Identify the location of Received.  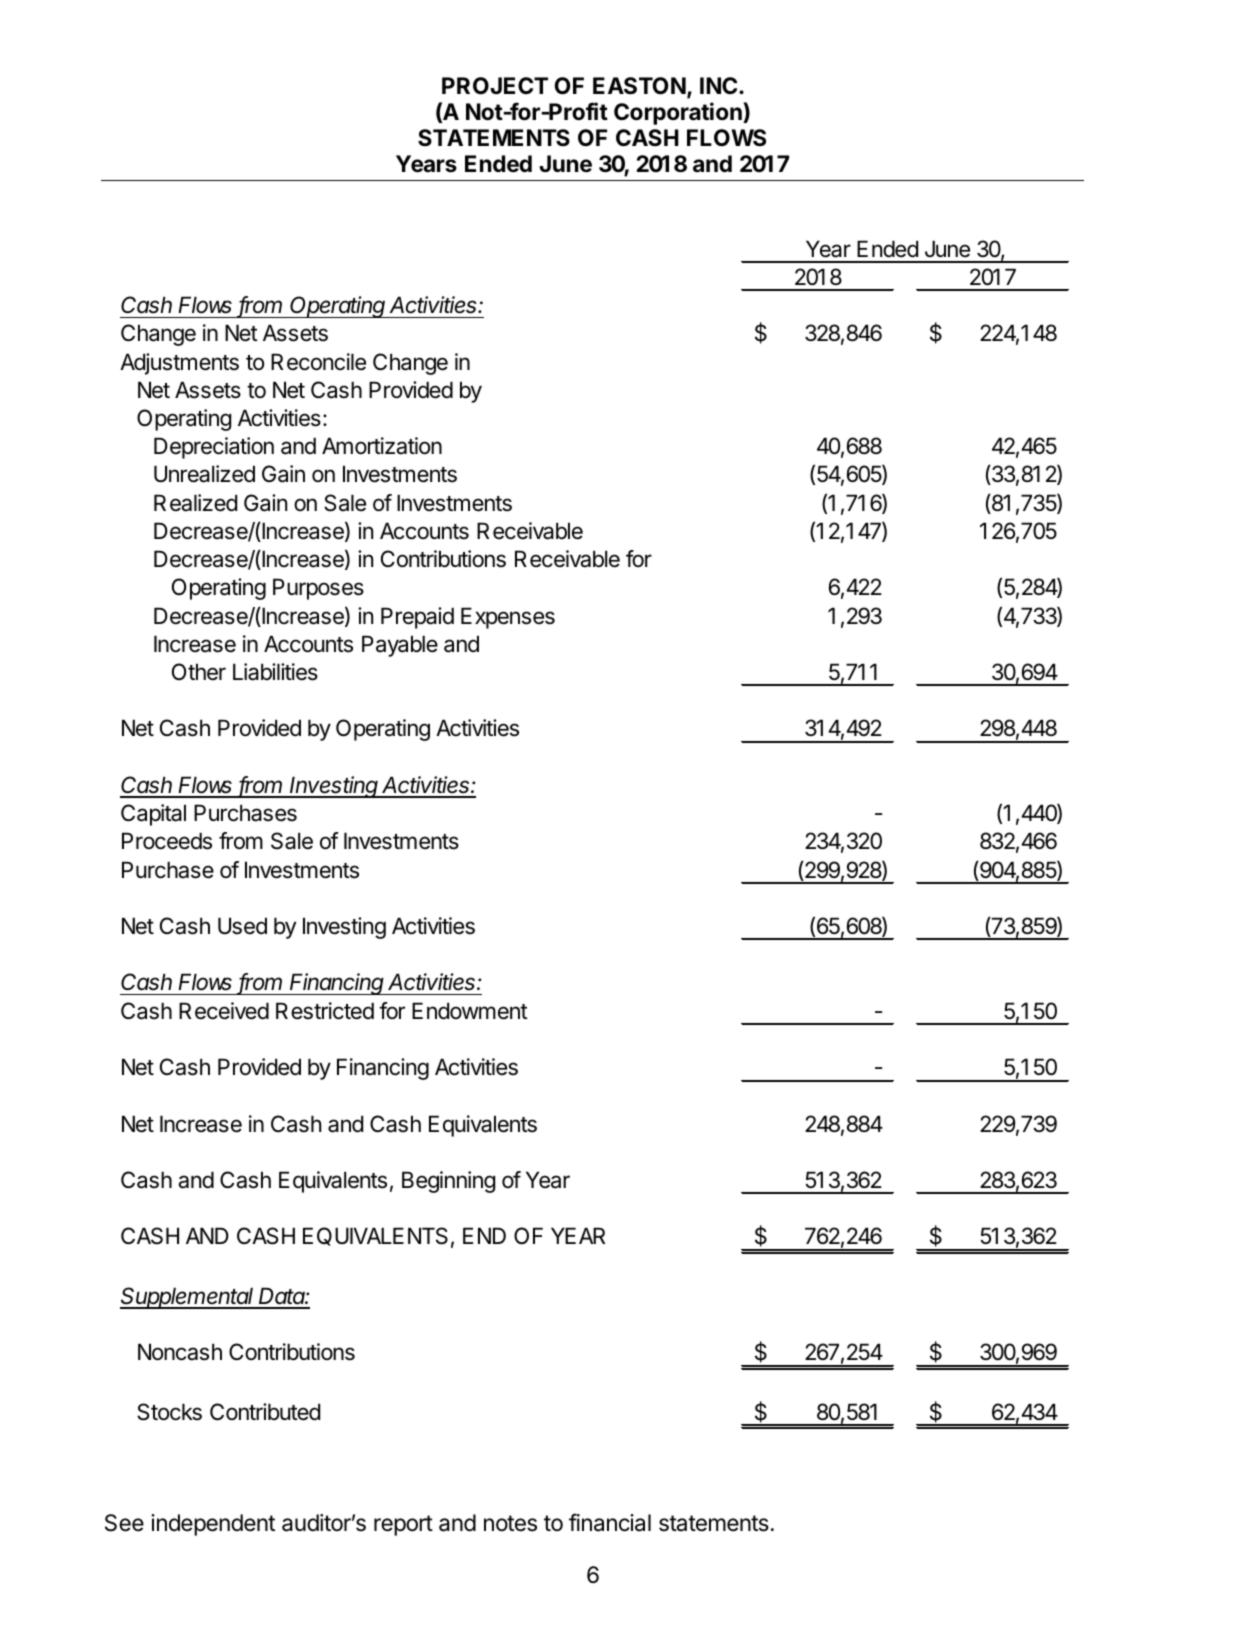
(224, 1011).
